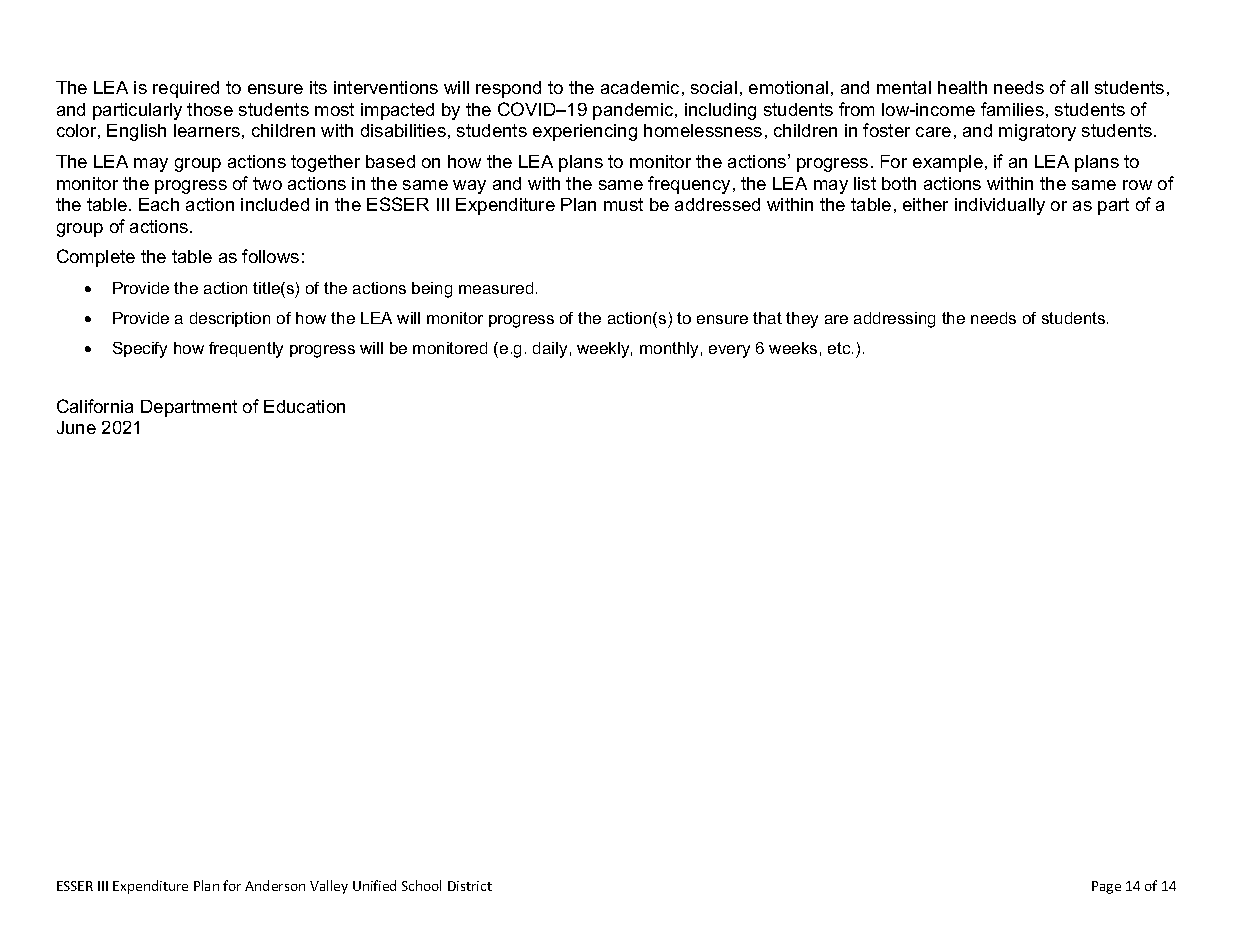 Image resolution: width=1233 pixels, height=952 pixels. I want to click on addressing, so click(894, 320).
